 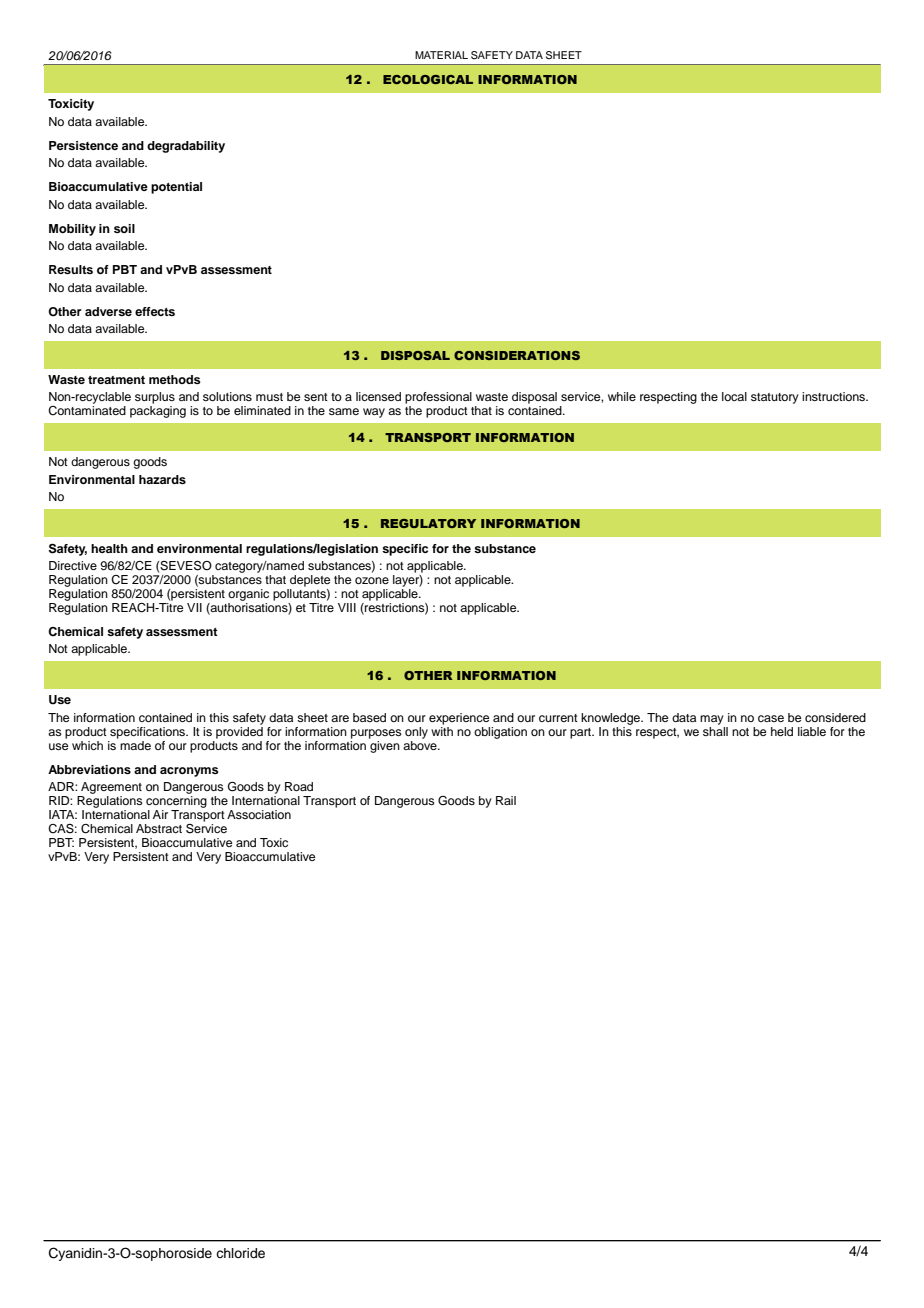 What do you see at coordinates (441, 55) in the screenshot?
I see `MATERIAL` at bounding box center [441, 55].
